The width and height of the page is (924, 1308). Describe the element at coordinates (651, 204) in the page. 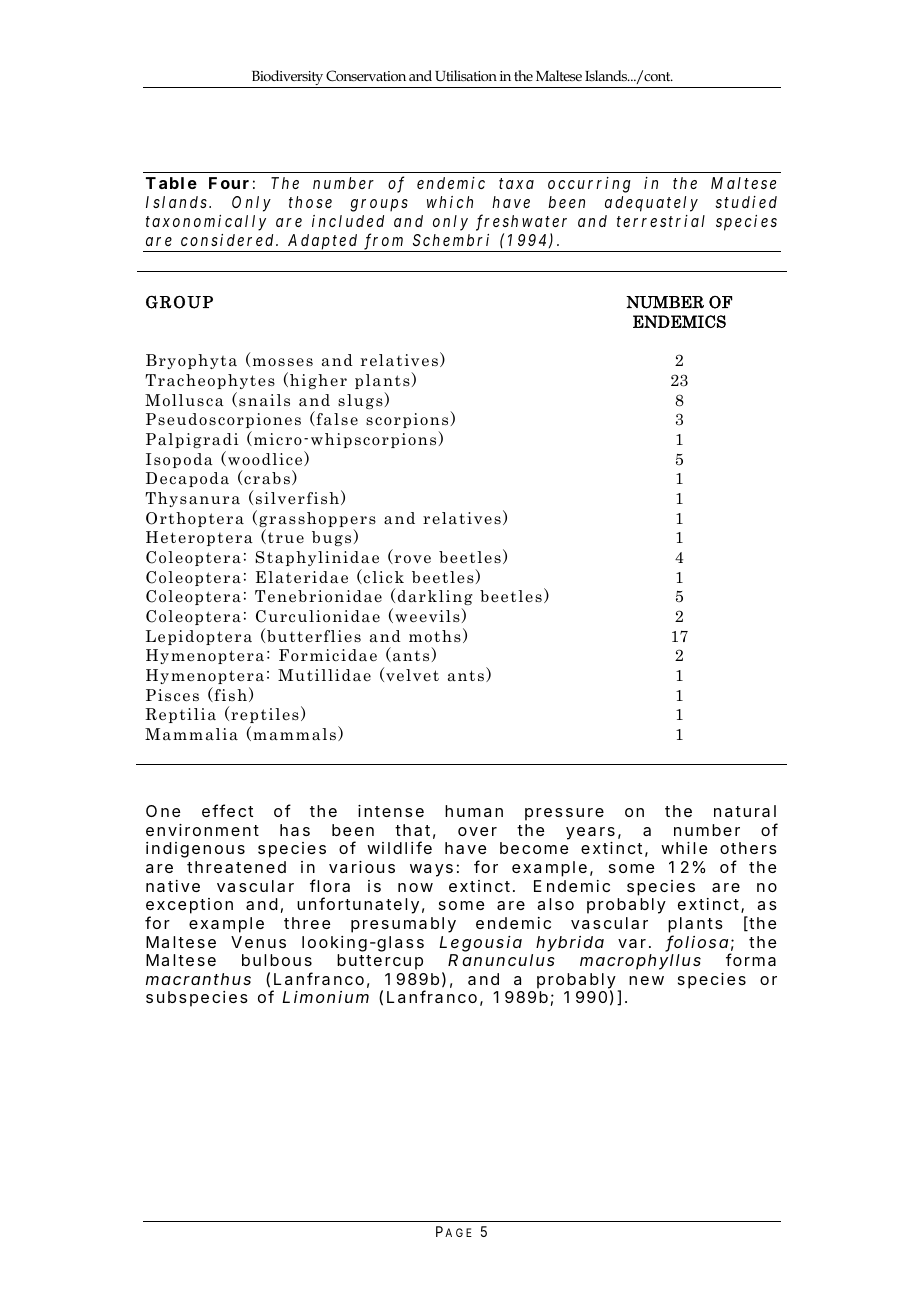

I see `adequately` at that location.
